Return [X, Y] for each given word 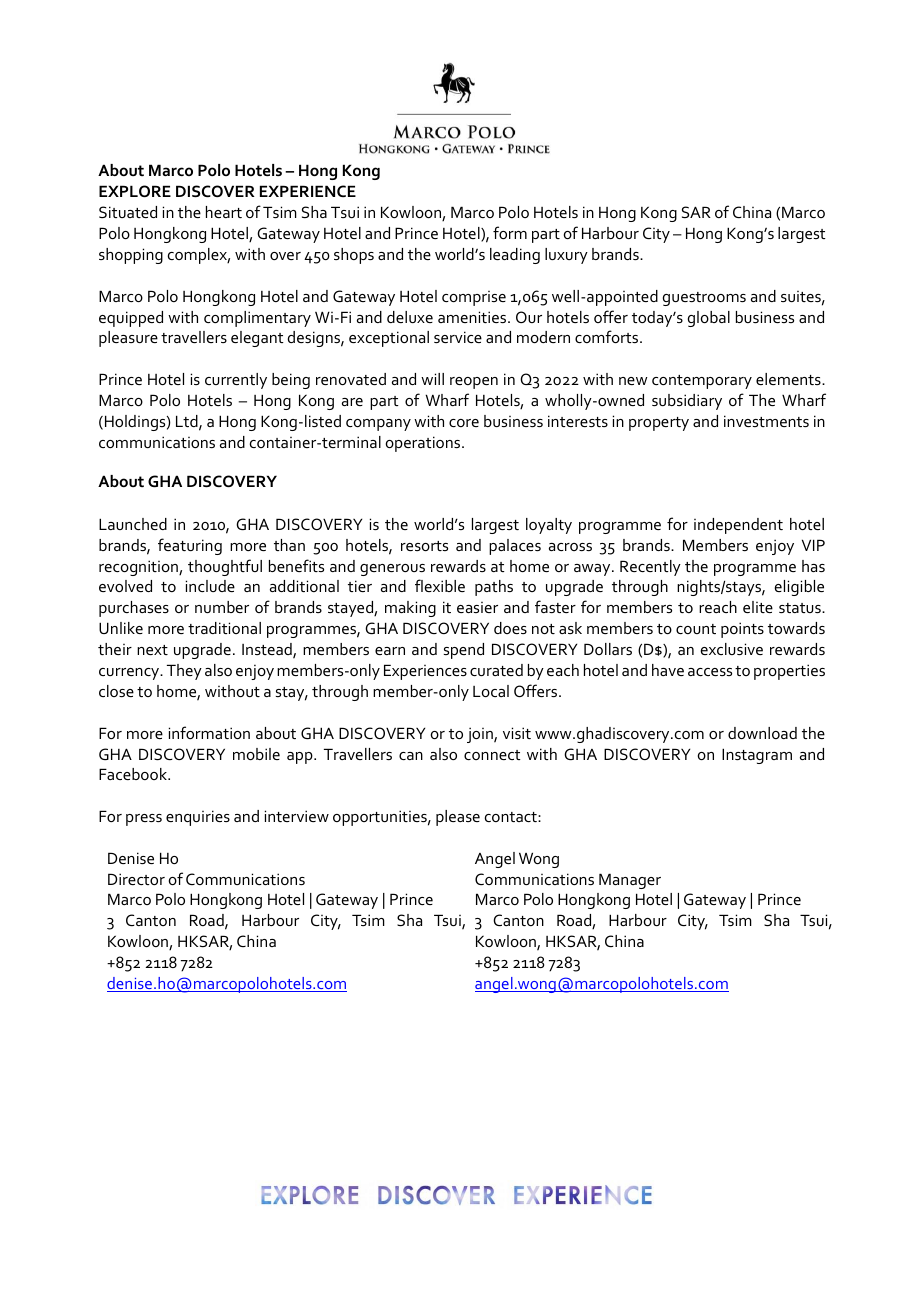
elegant [257, 339]
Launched [133, 524]
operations [424, 444]
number [222, 607]
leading [515, 256]
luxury [566, 256]
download [762, 733]
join [481, 735]
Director [136, 879]
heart [224, 212]
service [458, 337]
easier [477, 607]
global [709, 319]
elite [758, 607]
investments [766, 421]
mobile [256, 754]
